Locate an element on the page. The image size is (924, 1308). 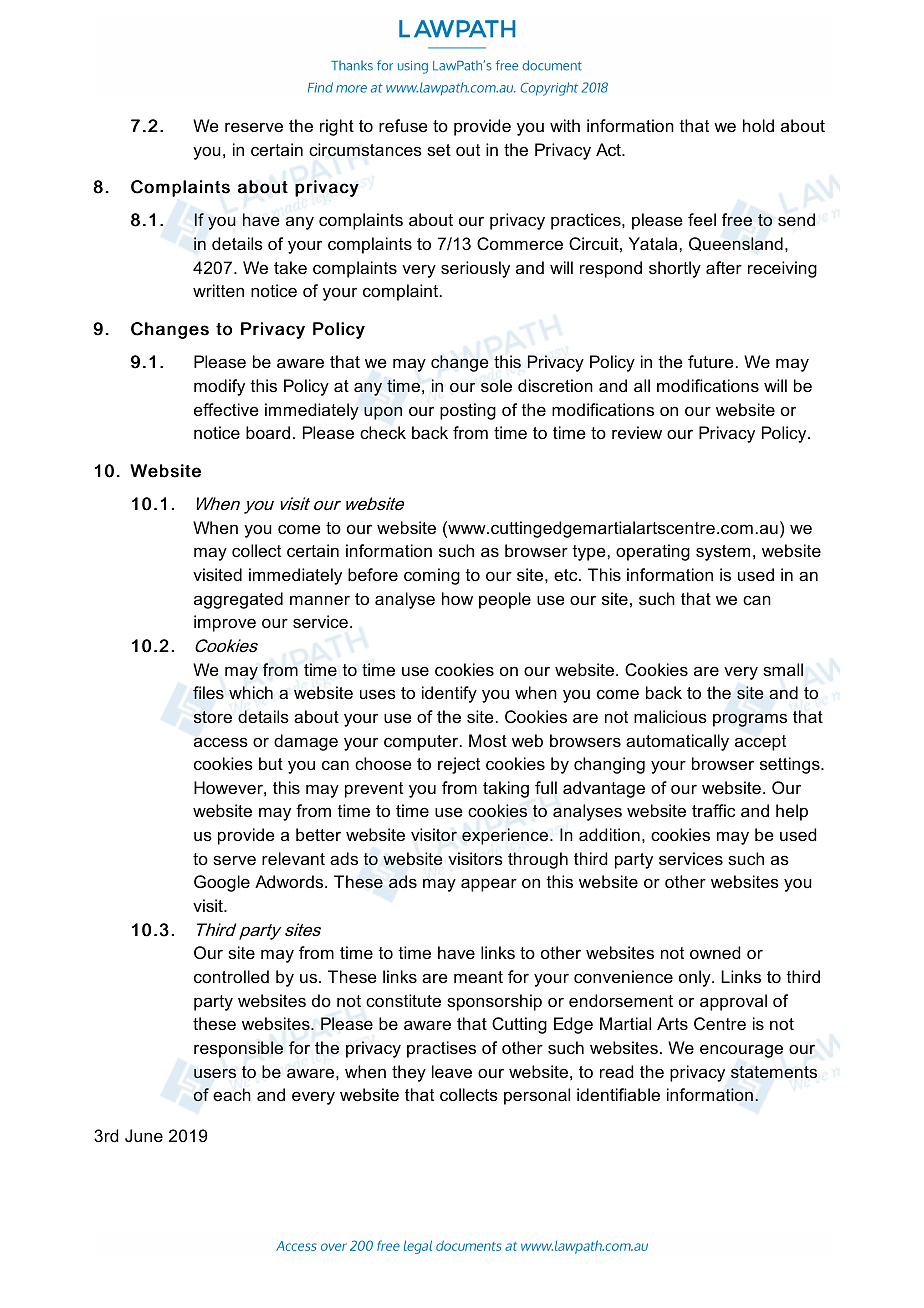
statements is located at coordinates (774, 1072).
